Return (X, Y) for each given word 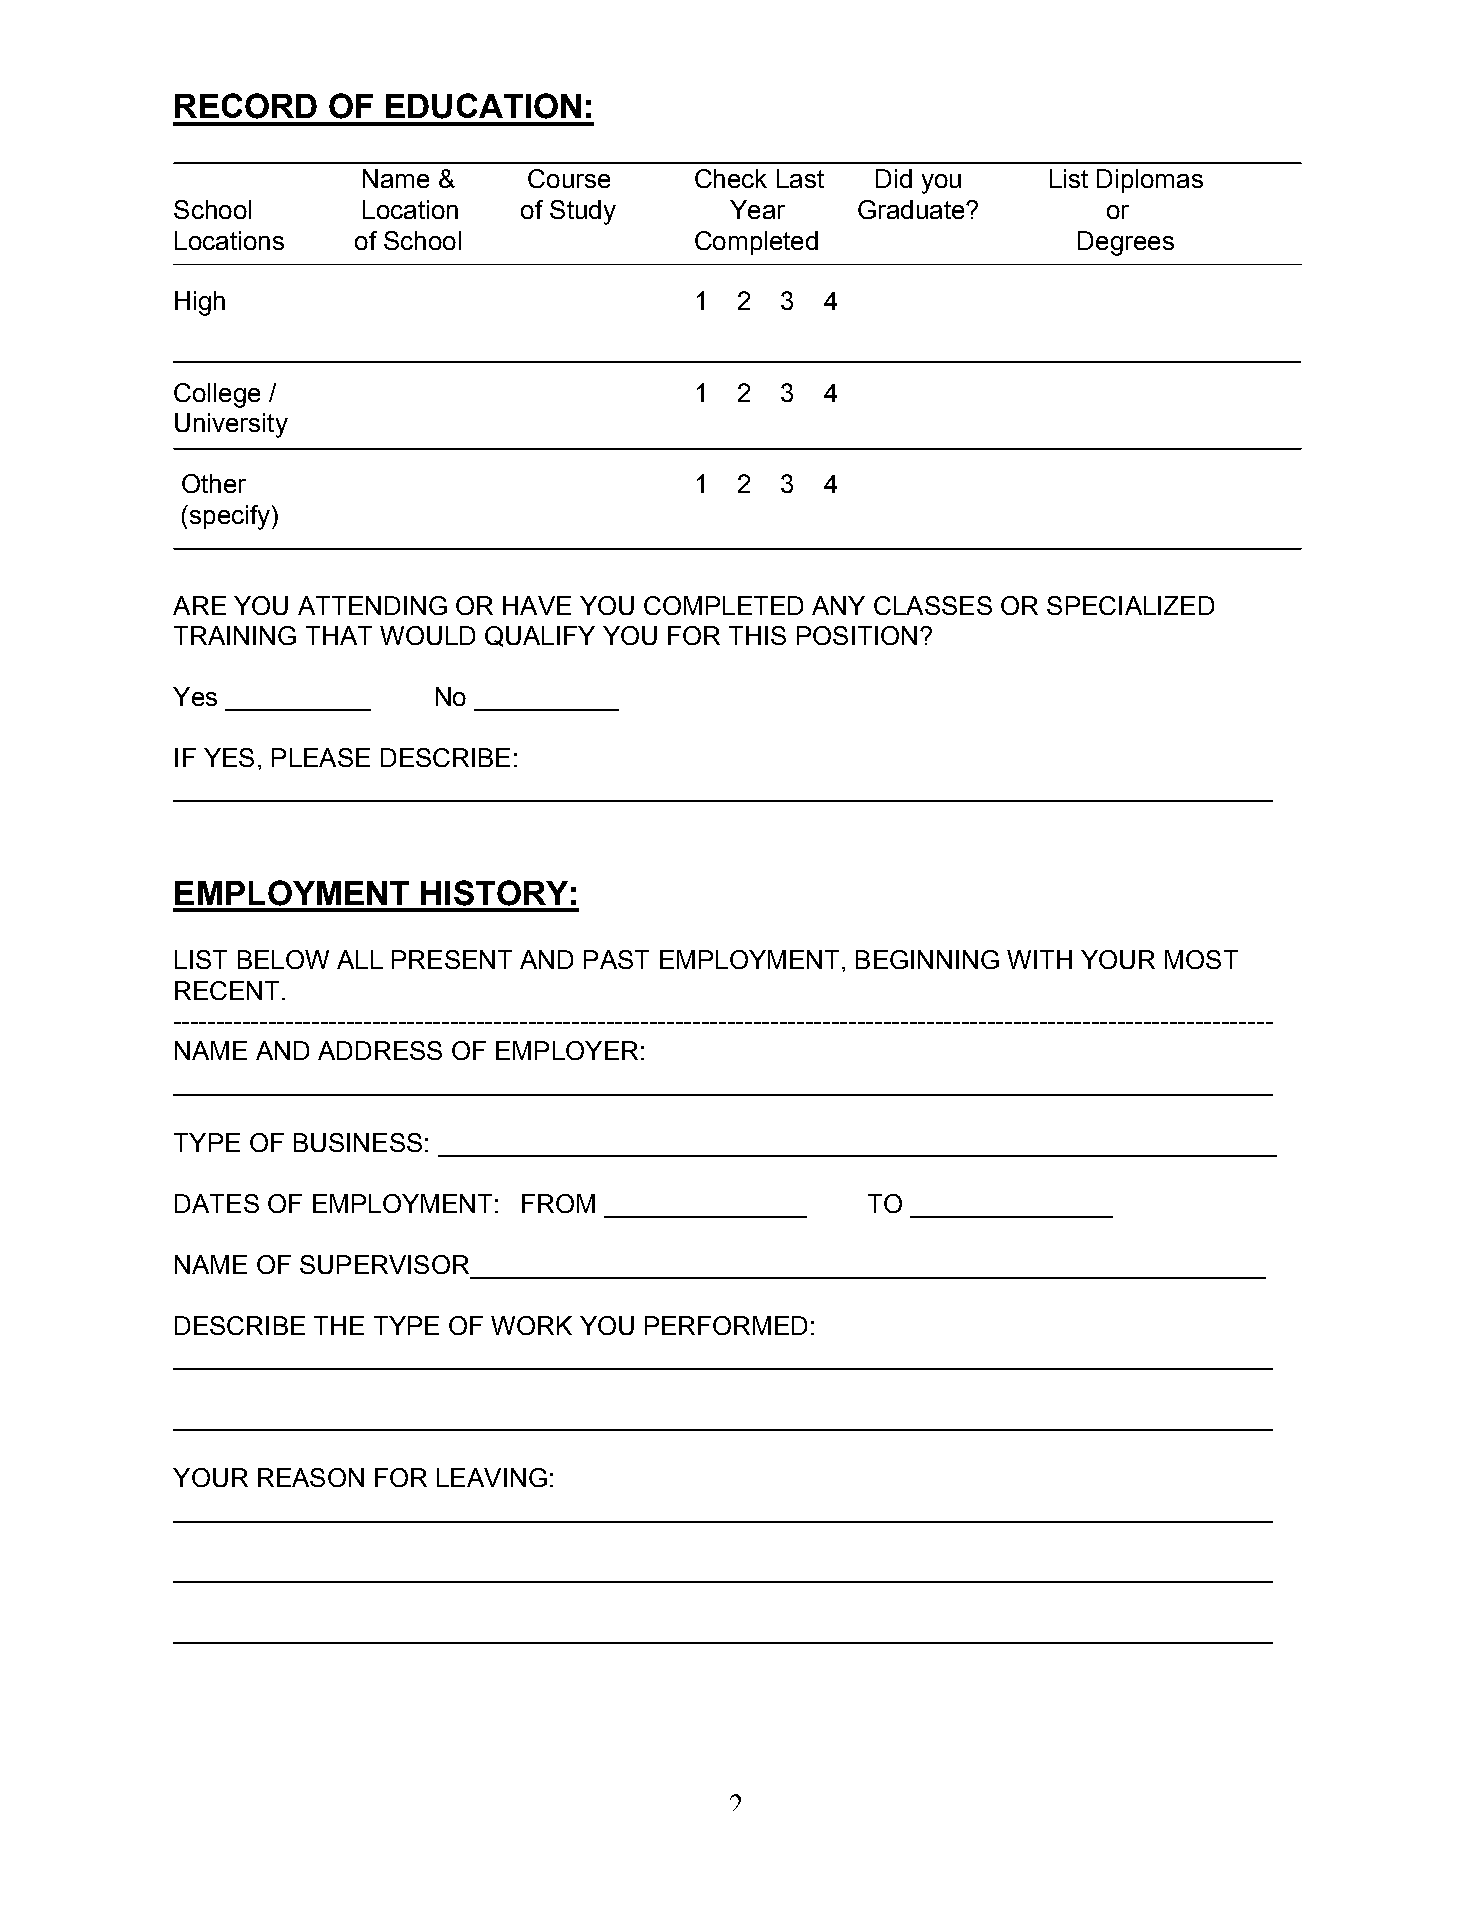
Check (731, 178)
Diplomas (1150, 181)
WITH (1039, 959)
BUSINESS (358, 1142)
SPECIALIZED (1130, 605)
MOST (1201, 959)
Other (214, 483)
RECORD (246, 106)
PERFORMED (726, 1325)
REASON (311, 1477)
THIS (757, 635)
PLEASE (321, 757)
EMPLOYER (567, 1050)
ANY (838, 605)
